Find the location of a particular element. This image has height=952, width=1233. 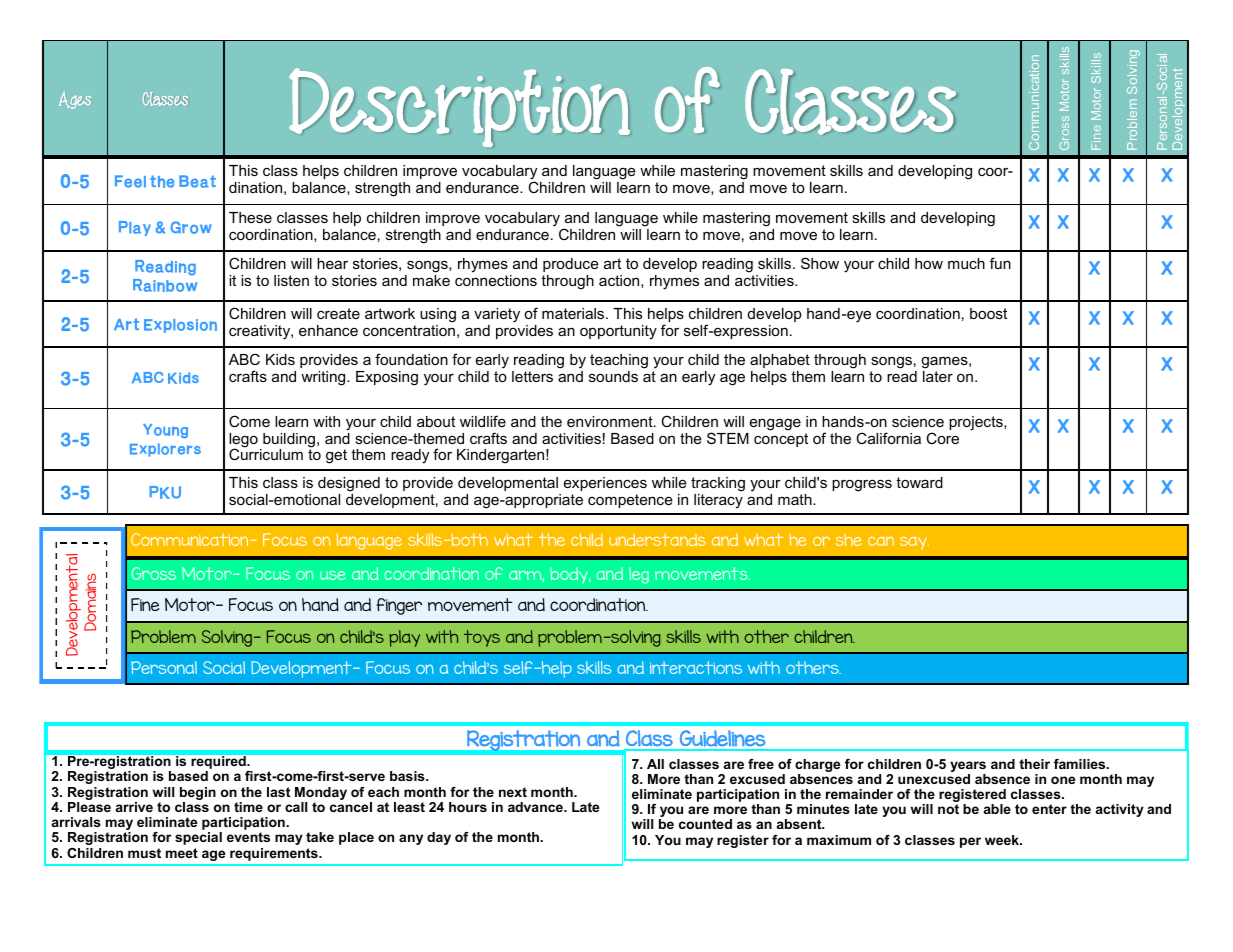

advance is located at coordinates (536, 807).
